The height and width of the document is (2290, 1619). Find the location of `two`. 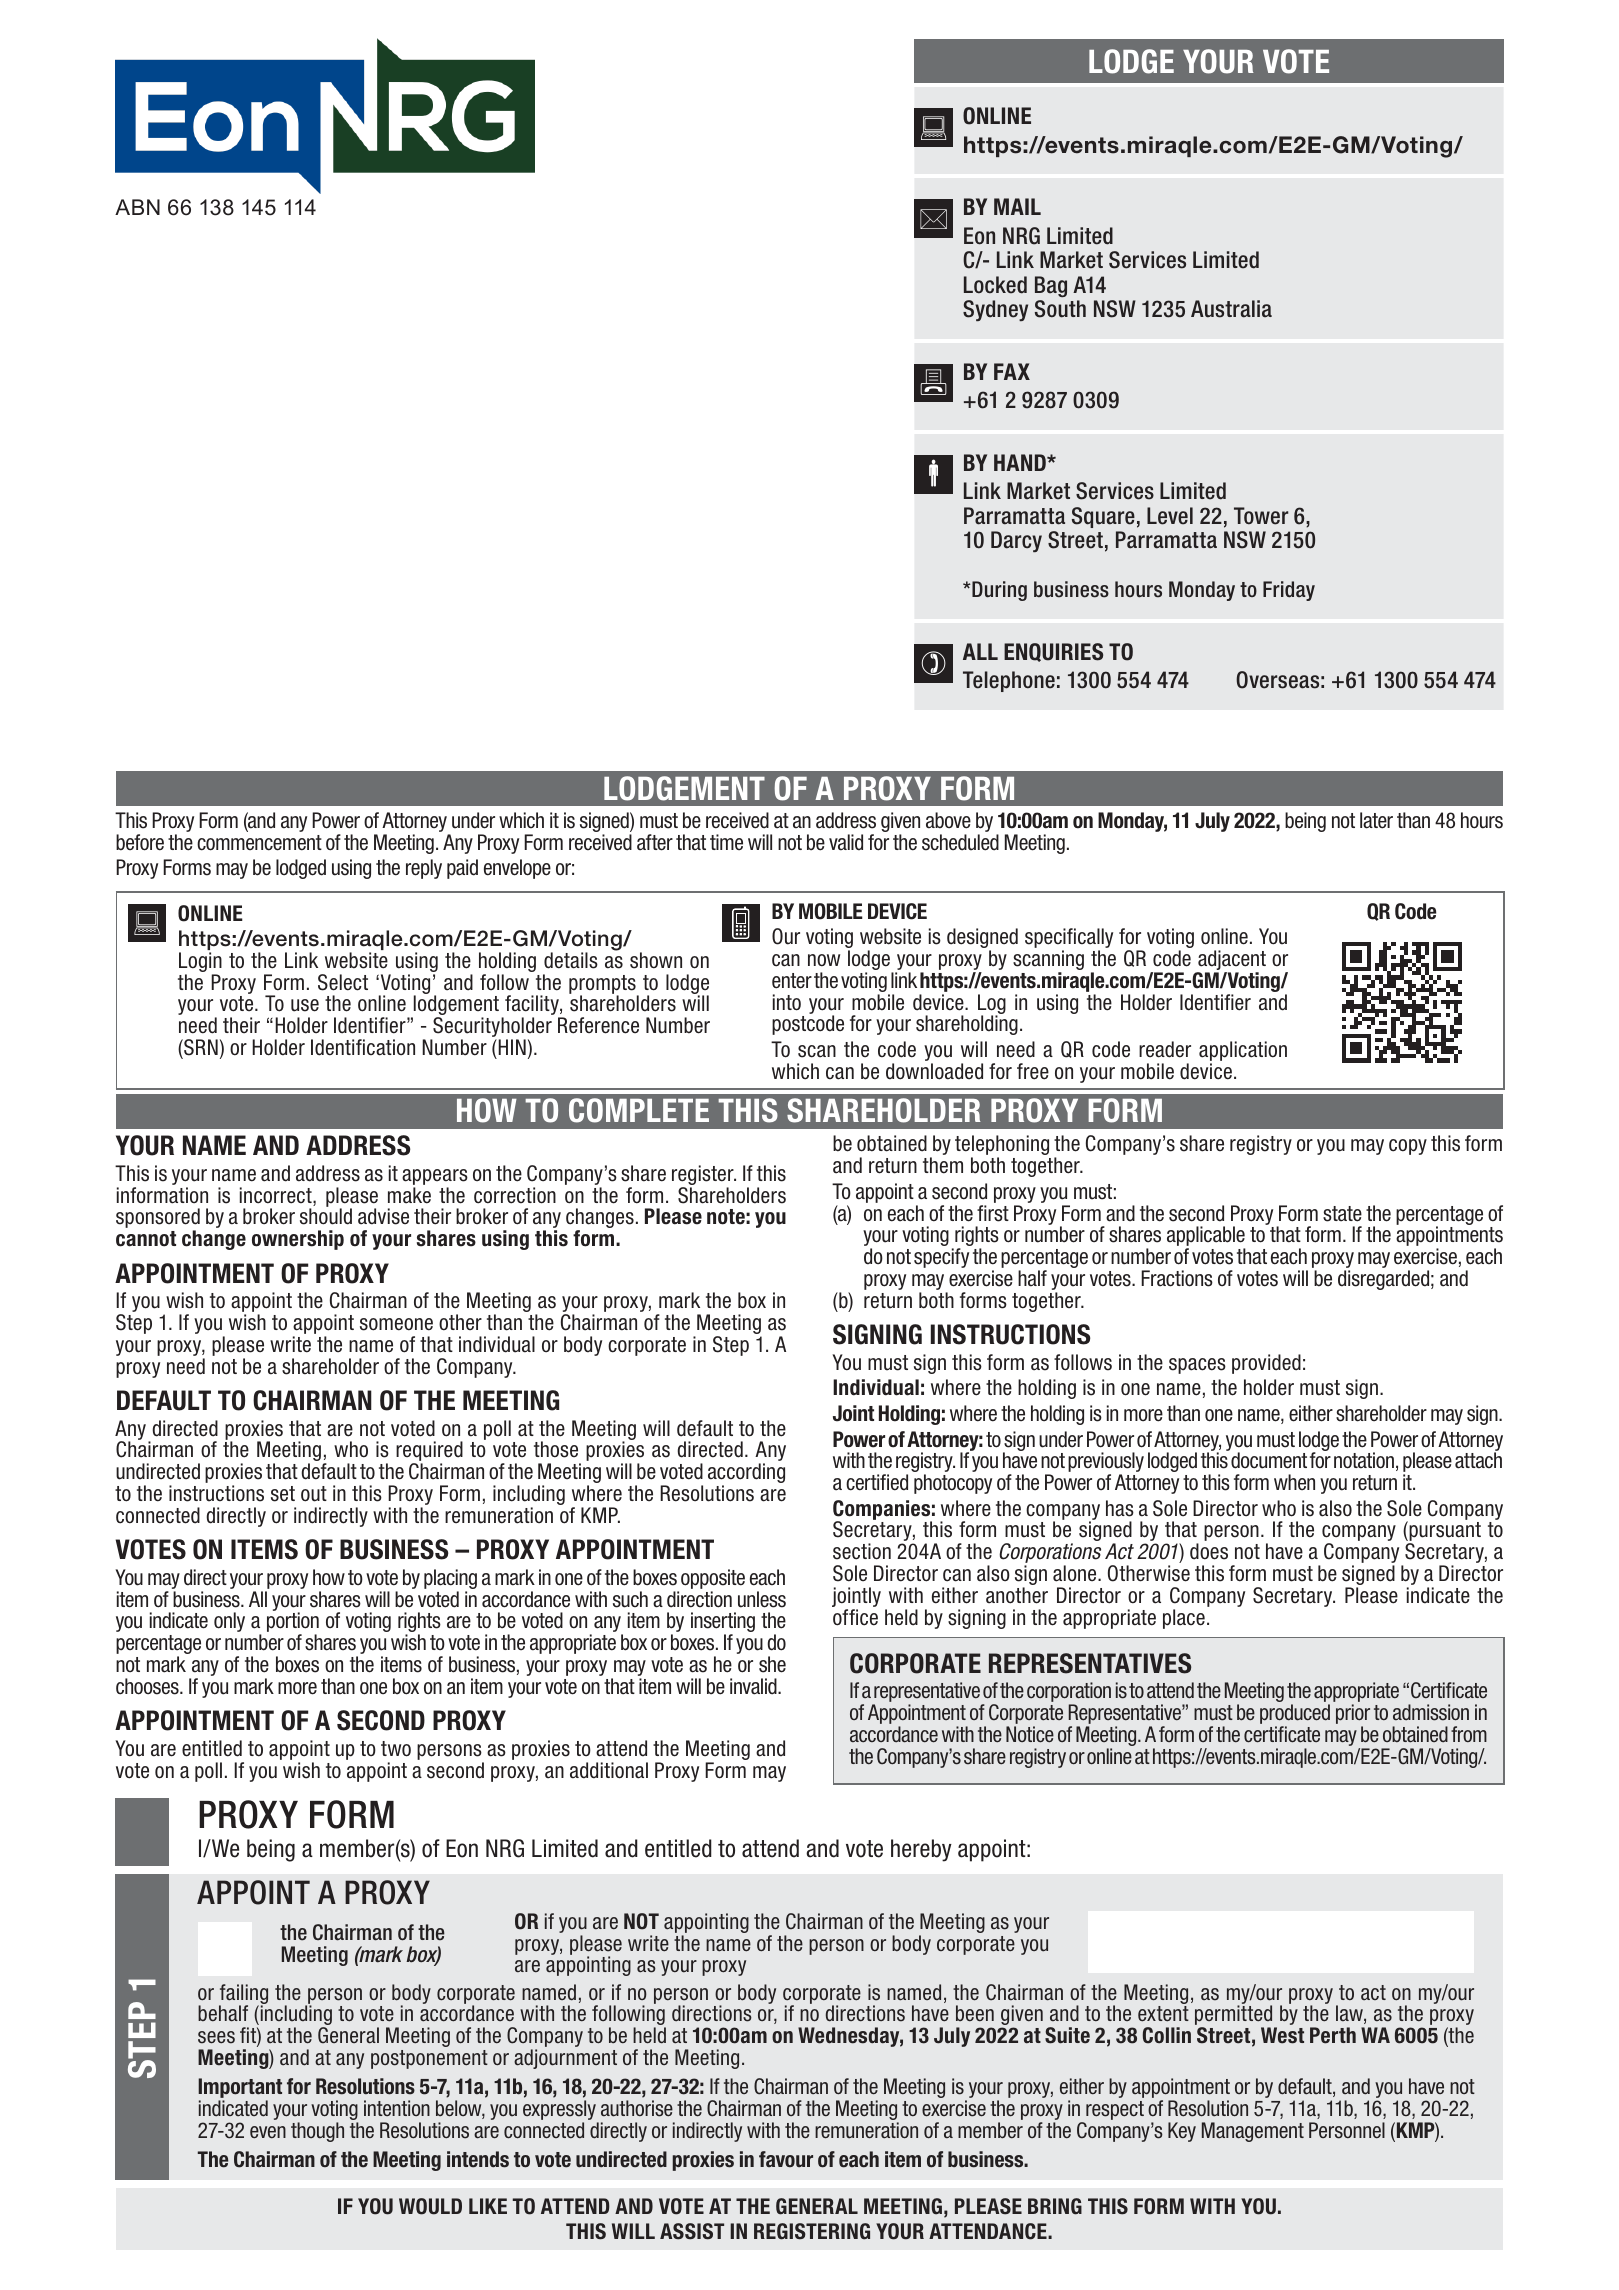

two is located at coordinates (396, 1749).
